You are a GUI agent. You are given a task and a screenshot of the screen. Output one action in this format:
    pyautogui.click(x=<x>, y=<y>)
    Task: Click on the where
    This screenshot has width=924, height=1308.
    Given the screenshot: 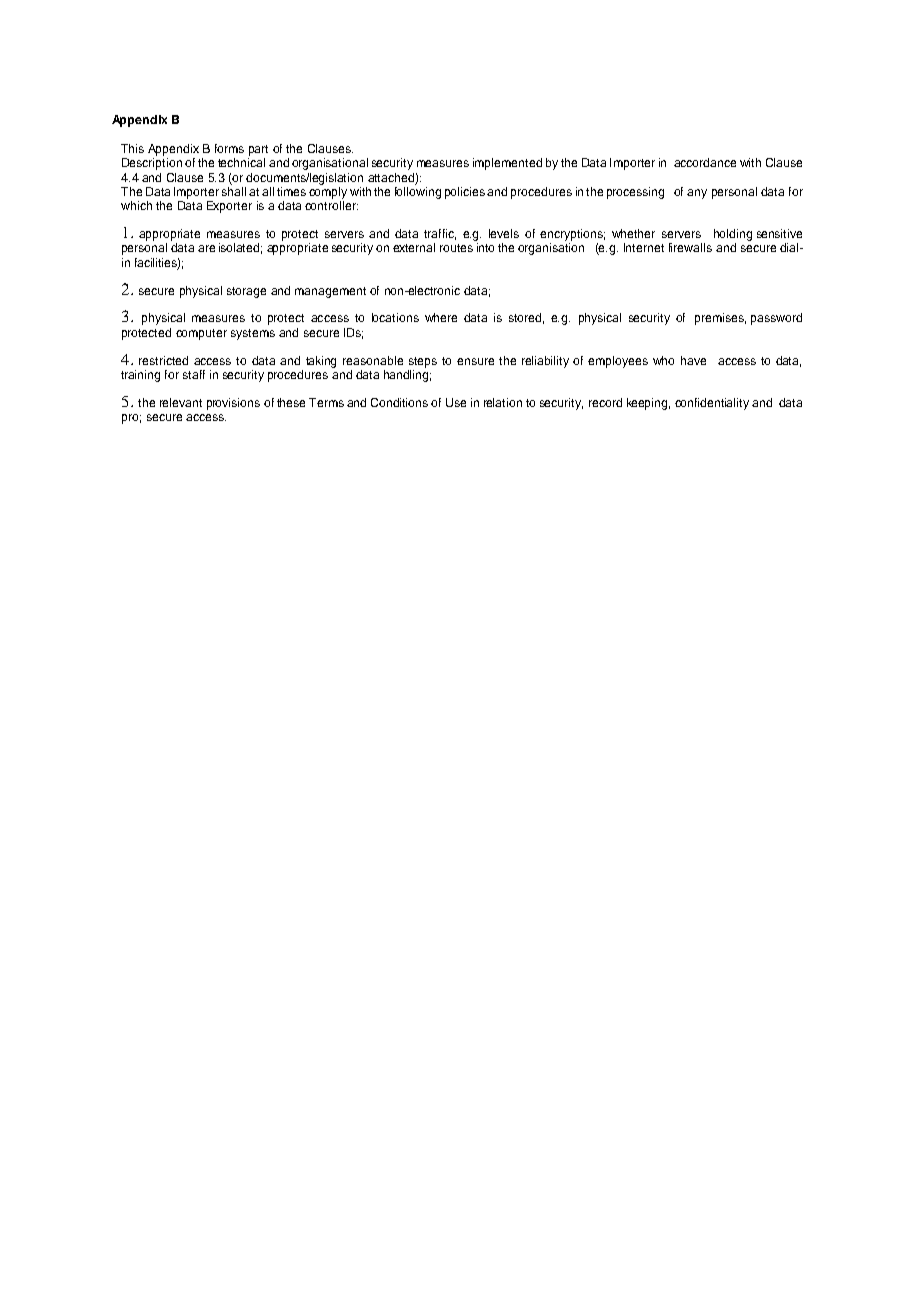 What is the action you would take?
    pyautogui.click(x=441, y=317)
